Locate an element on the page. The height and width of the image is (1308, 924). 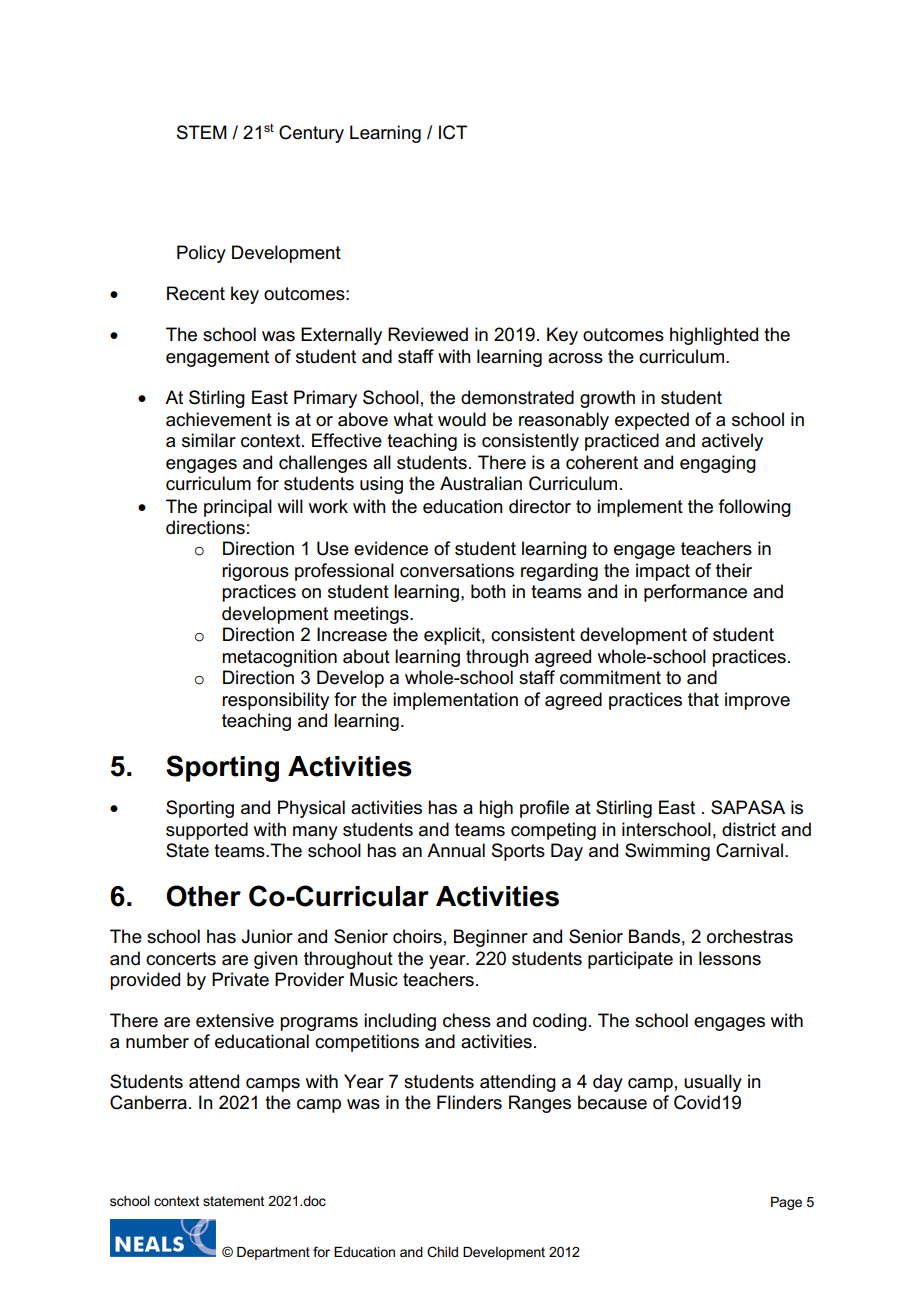
STEM is located at coordinates (202, 132).
